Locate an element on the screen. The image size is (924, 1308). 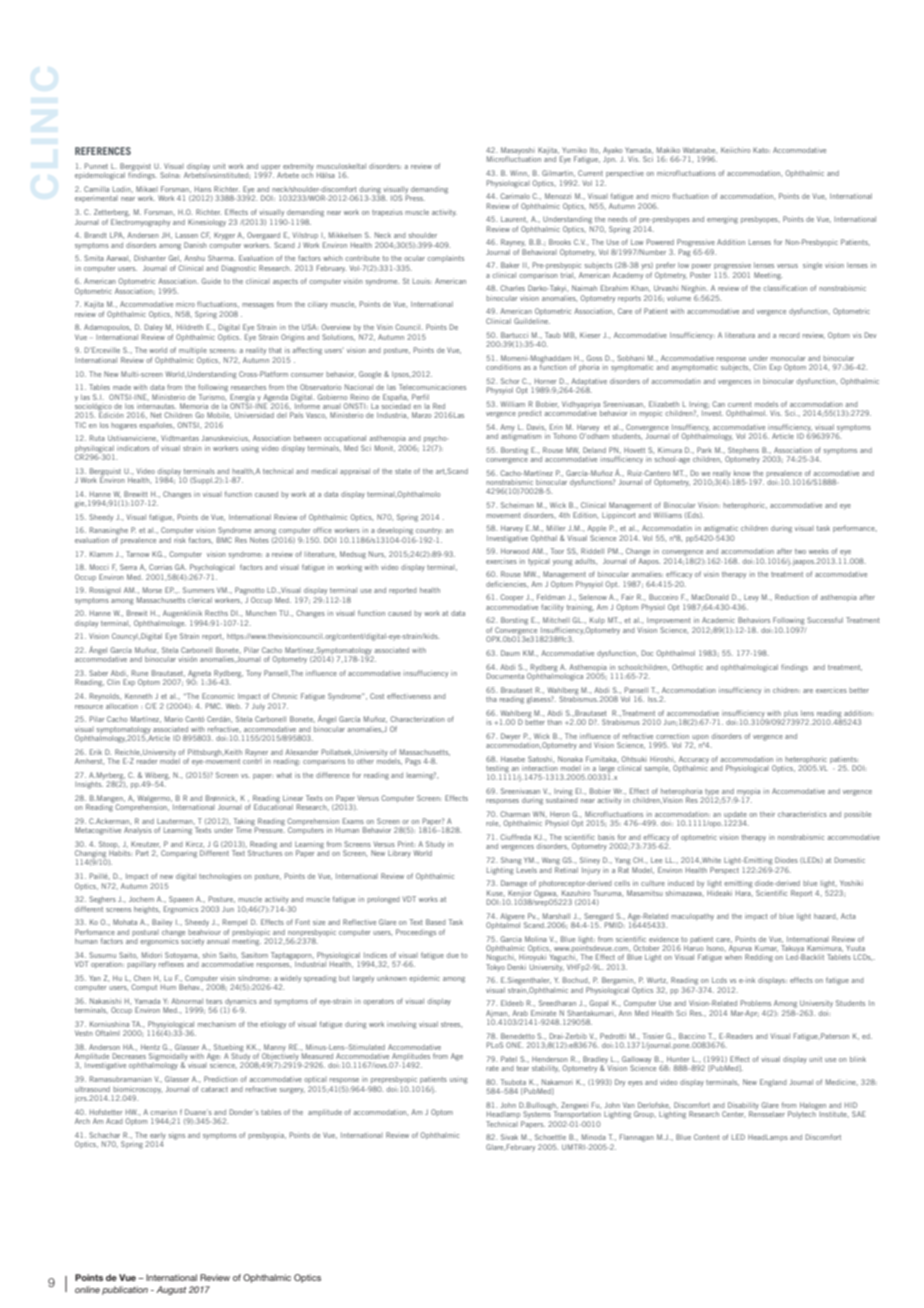
Mobile is located at coordinates (219, 415).
